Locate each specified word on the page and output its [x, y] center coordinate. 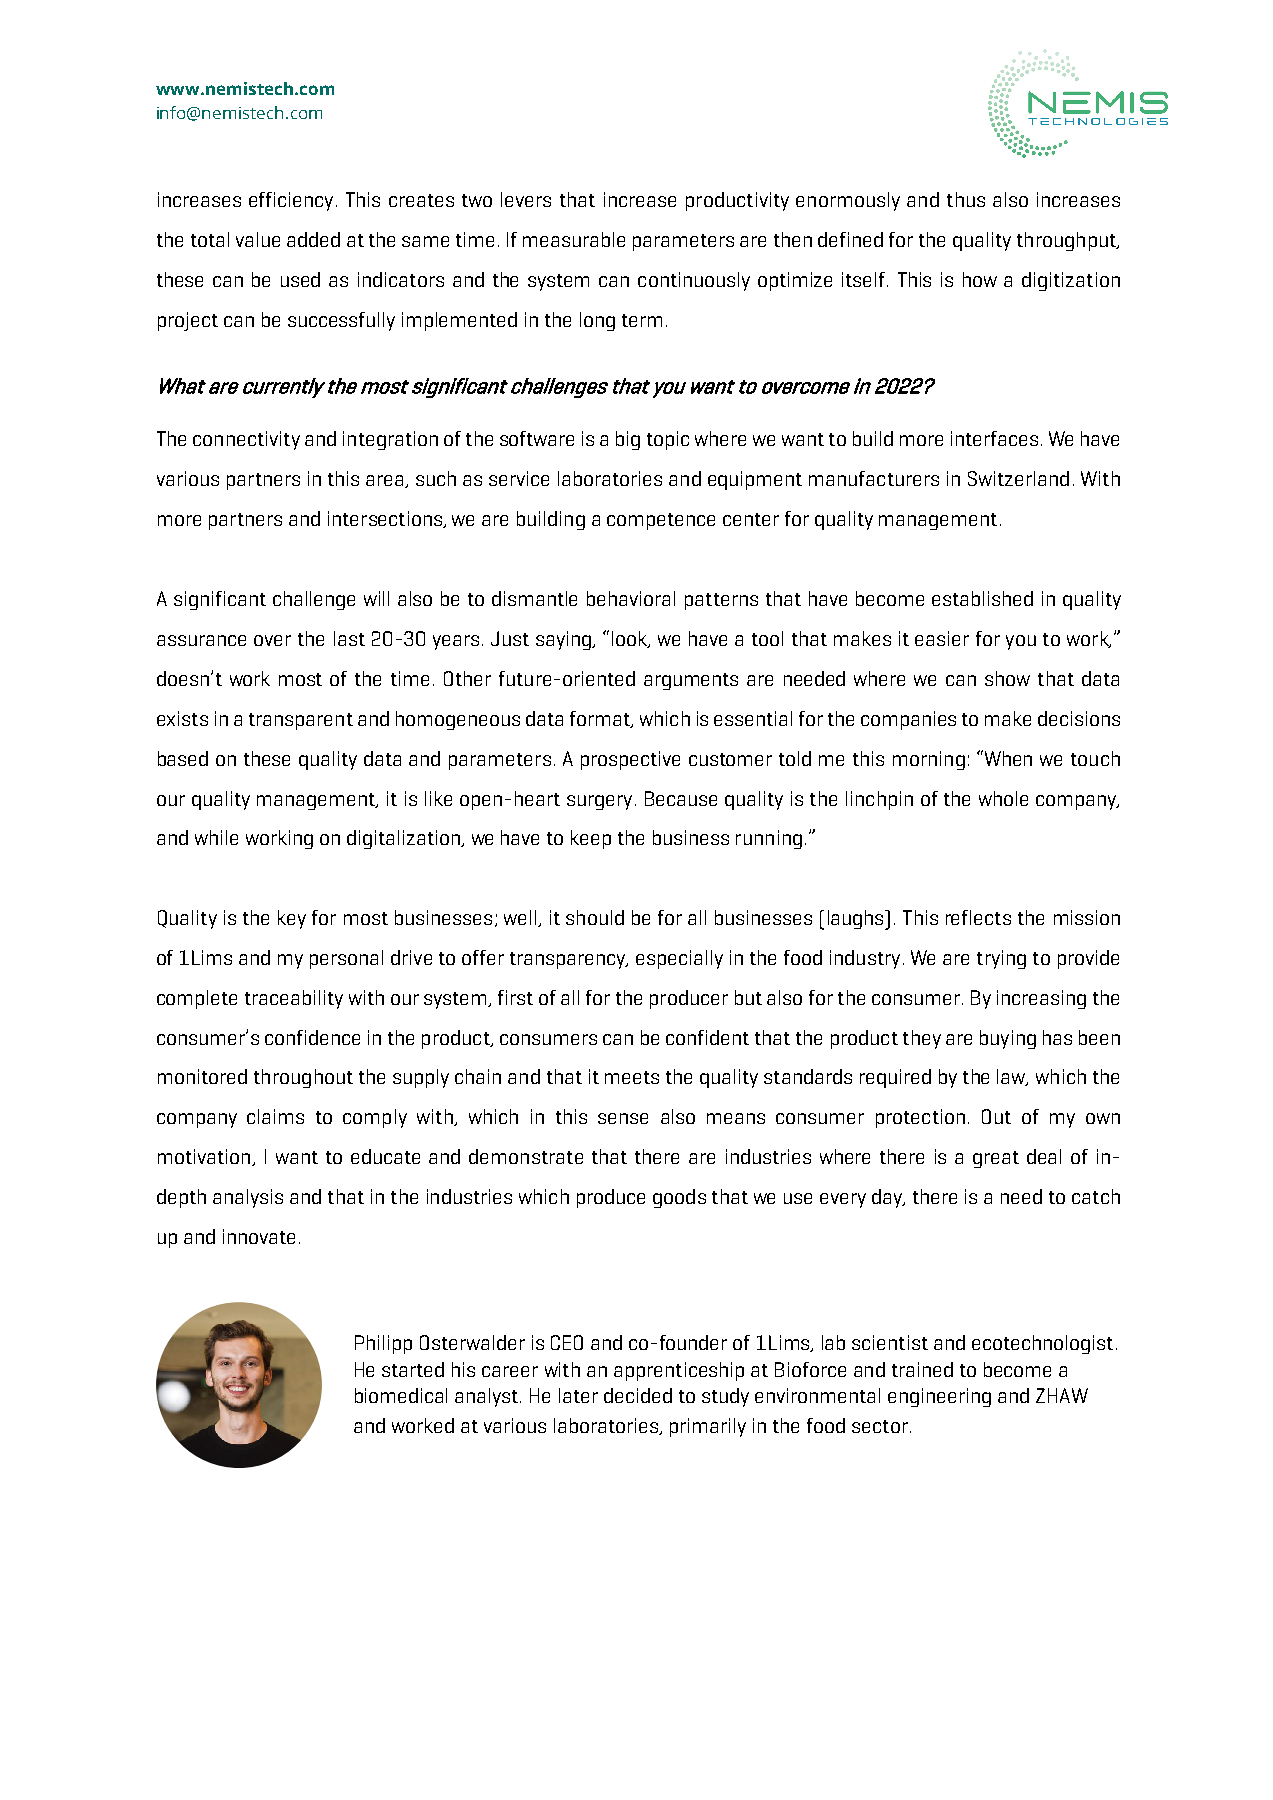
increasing [1041, 999]
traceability [294, 999]
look [631, 639]
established [982, 598]
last [349, 638]
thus [966, 199]
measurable [574, 239]
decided [638, 1395]
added [313, 239]
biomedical [401, 1395]
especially [679, 959]
